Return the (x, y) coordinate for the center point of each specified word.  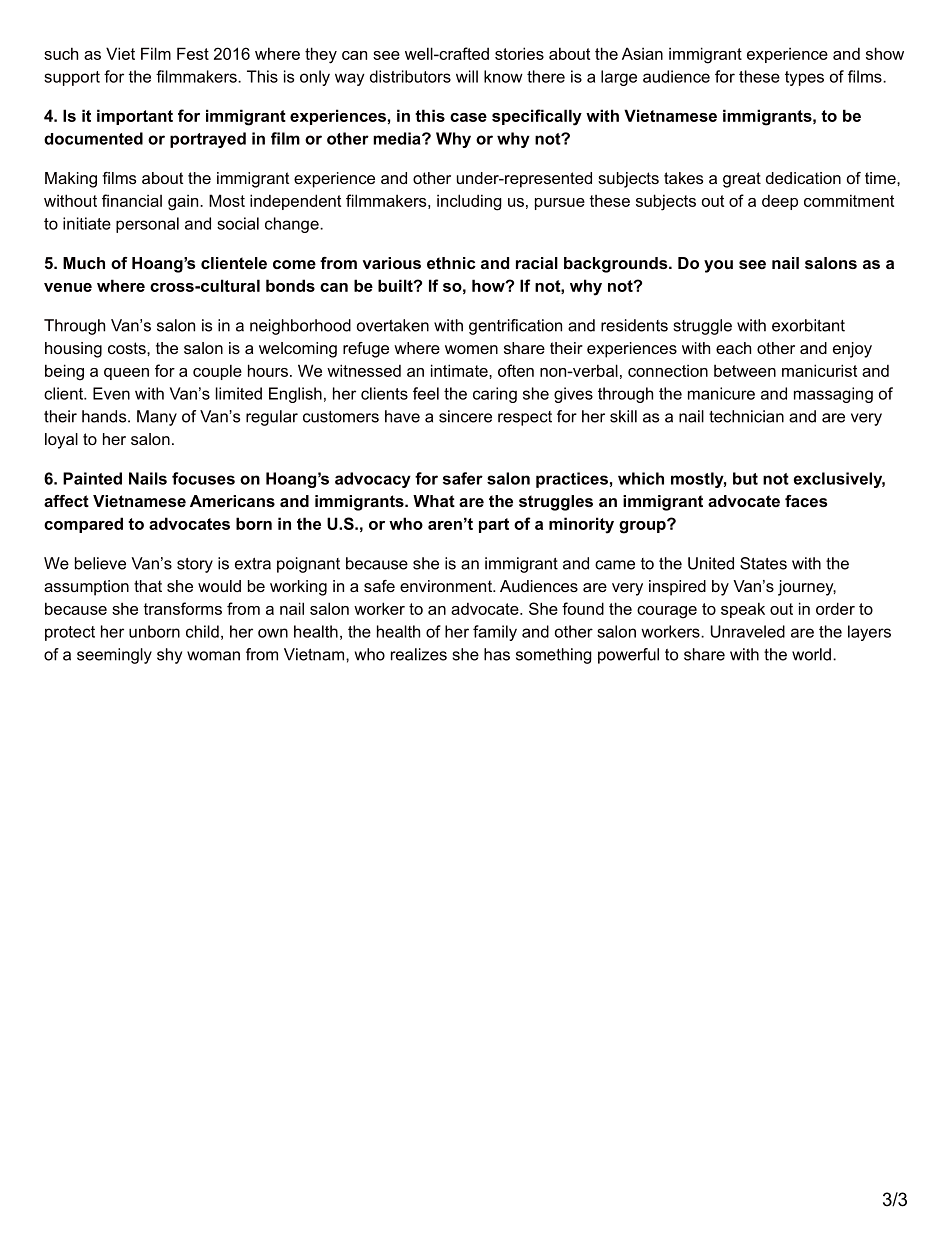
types (804, 78)
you (718, 266)
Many (157, 418)
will (467, 76)
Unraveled (748, 631)
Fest (193, 53)
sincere (465, 416)
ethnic (451, 263)
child (202, 631)
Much (84, 263)
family (495, 633)
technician (746, 416)
